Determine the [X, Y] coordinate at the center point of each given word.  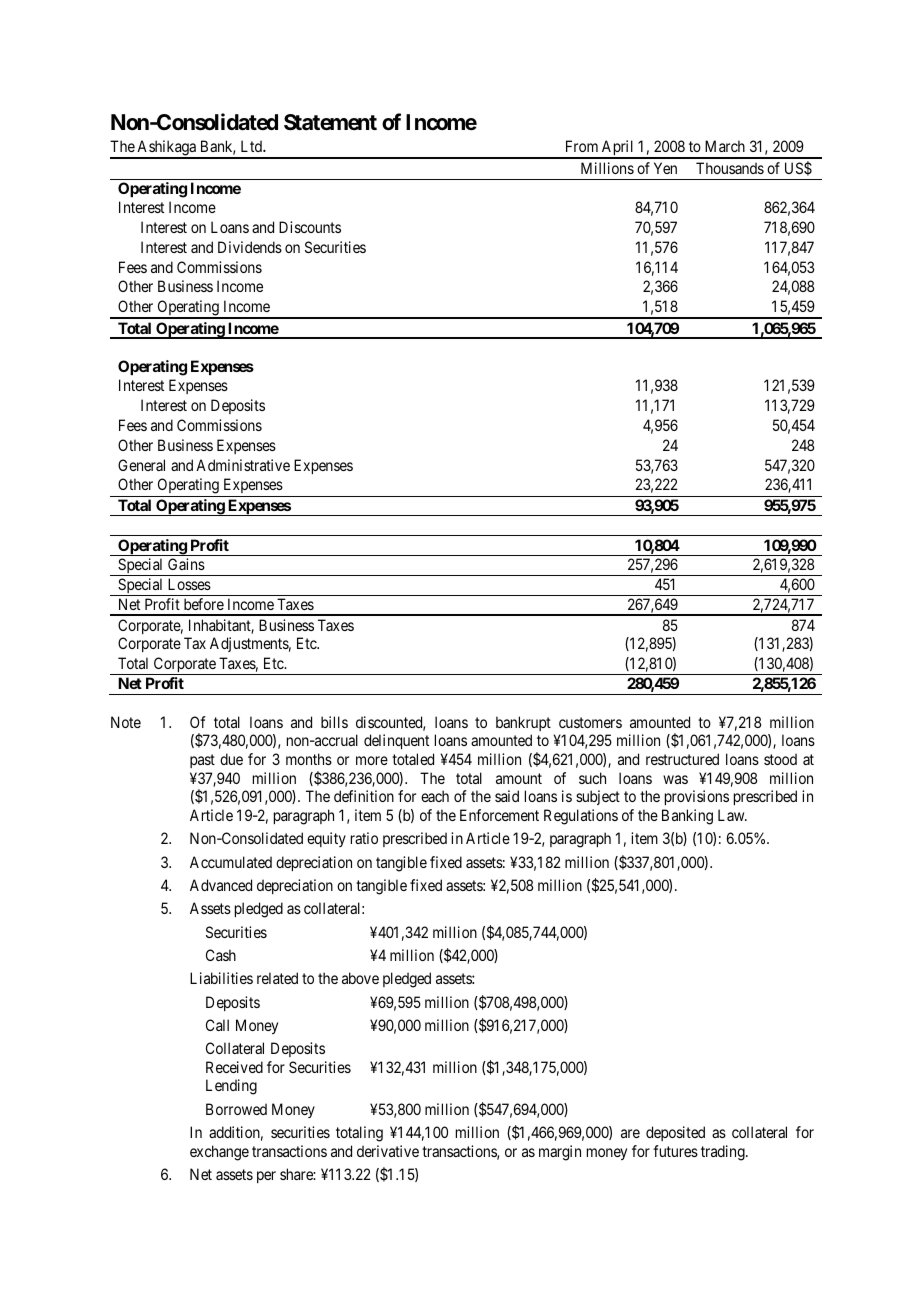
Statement [330, 122]
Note [126, 722]
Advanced [221, 885]
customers [590, 722]
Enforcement [499, 815]
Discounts [310, 227]
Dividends [250, 247]
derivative [388, 1151]
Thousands [730, 168]
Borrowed [236, 1109]
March [725, 146]
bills [334, 722]
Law [732, 815]
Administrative [243, 465]
